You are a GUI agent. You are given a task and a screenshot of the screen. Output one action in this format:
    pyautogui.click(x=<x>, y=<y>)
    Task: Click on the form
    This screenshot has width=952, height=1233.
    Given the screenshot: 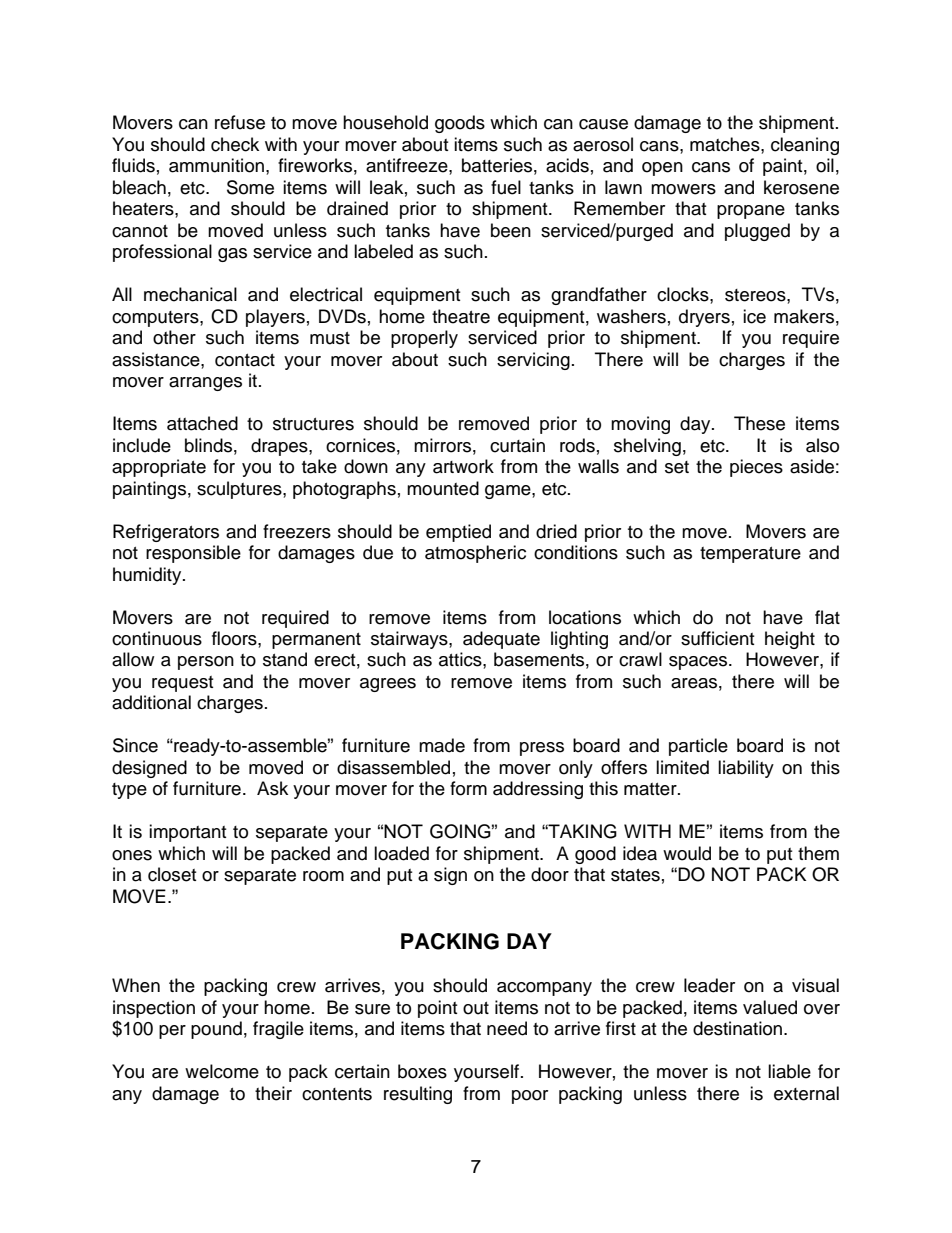 What is the action you would take?
    pyautogui.click(x=468, y=788)
